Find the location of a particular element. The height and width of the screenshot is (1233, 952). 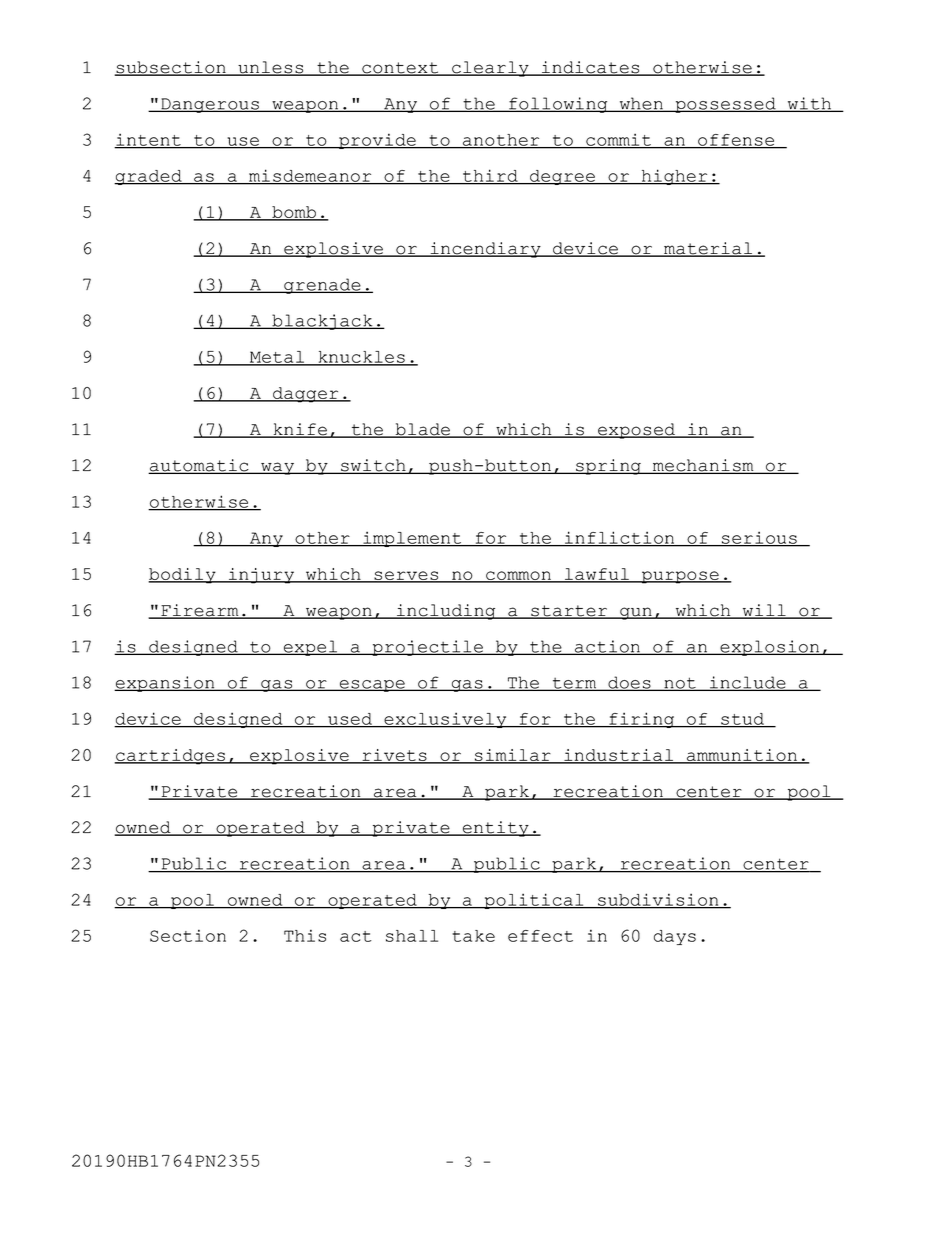

Firearm is located at coordinates (200, 611).
